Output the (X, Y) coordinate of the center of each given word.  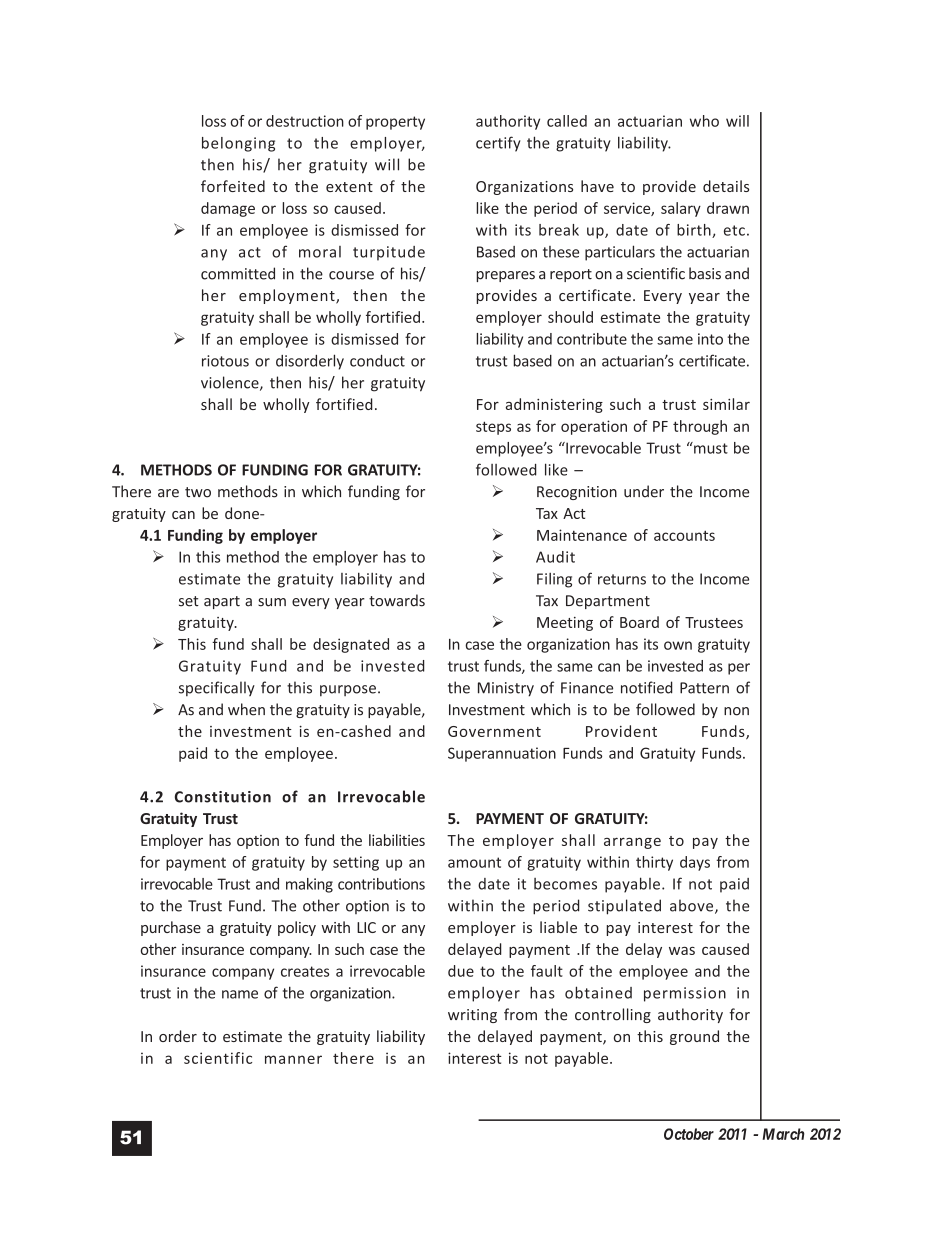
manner (293, 1059)
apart (222, 602)
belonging (238, 144)
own (678, 645)
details (726, 186)
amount (474, 862)
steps (493, 428)
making (309, 885)
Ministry (506, 689)
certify (498, 144)
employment (288, 296)
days (695, 863)
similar (726, 404)
